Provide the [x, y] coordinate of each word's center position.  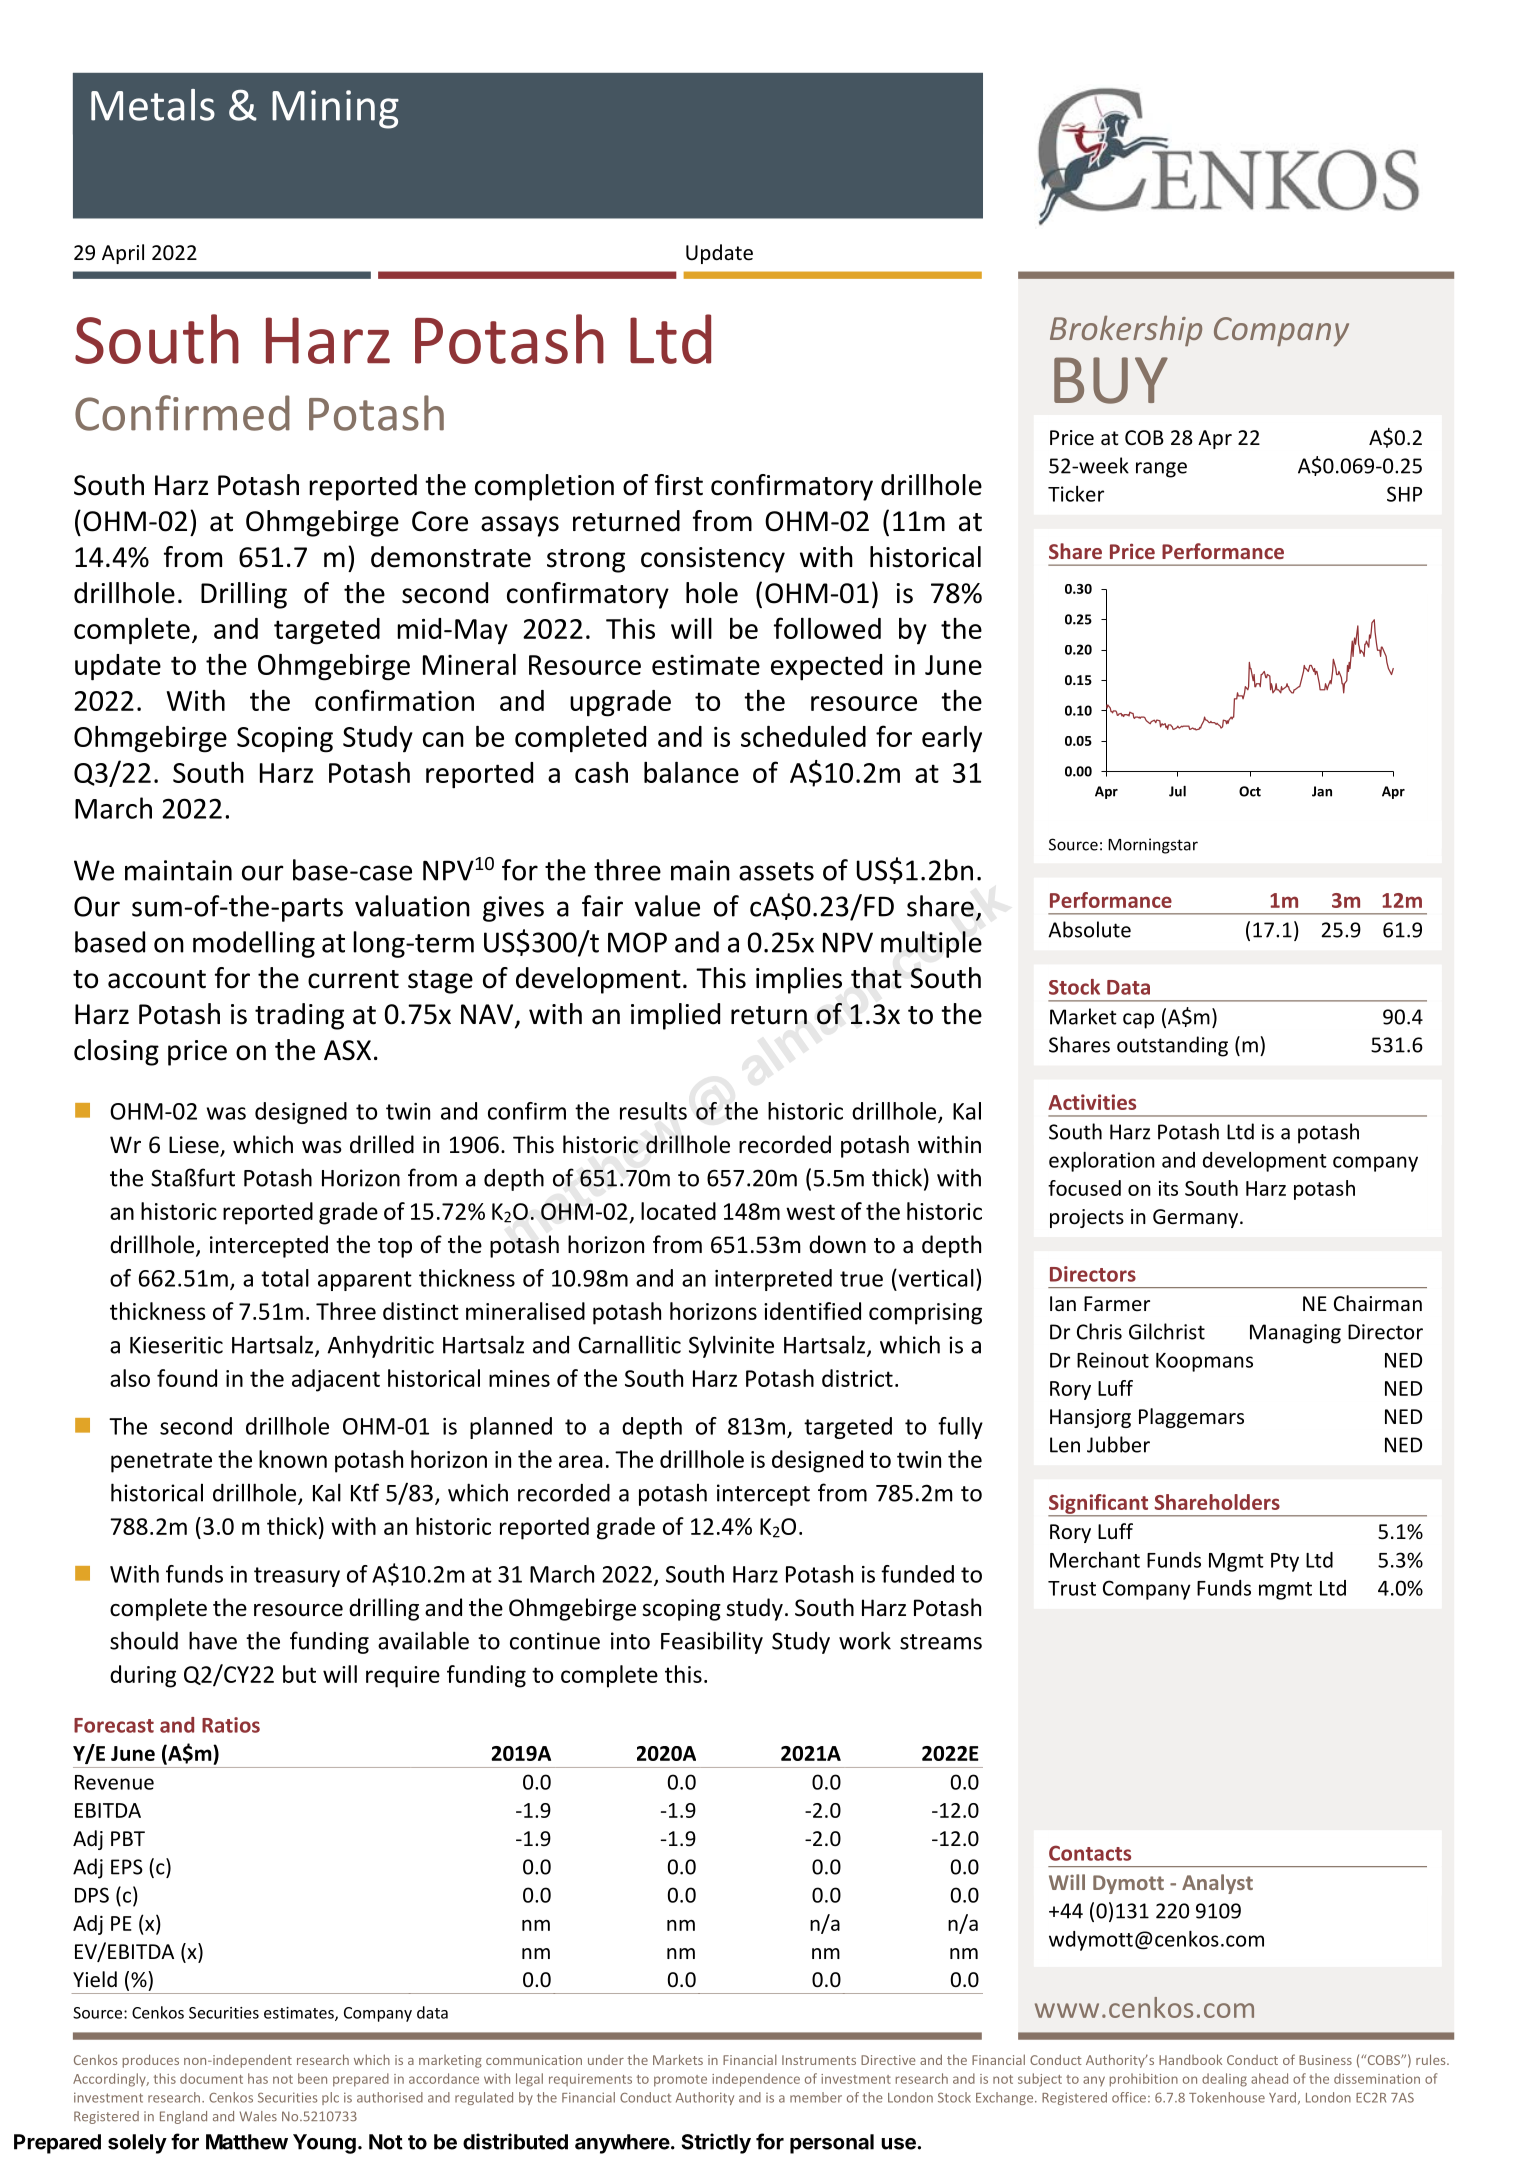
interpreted [773, 1280]
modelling [254, 944]
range [1161, 470]
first [679, 485]
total [285, 1278]
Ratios [231, 1725]
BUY [1111, 380]
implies [799, 980]
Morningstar [1153, 846]
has [258, 2078]
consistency [713, 560]
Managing [1295, 1334]
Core [440, 521]
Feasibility [712, 1642]
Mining [335, 109]
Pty [1285, 1562]
